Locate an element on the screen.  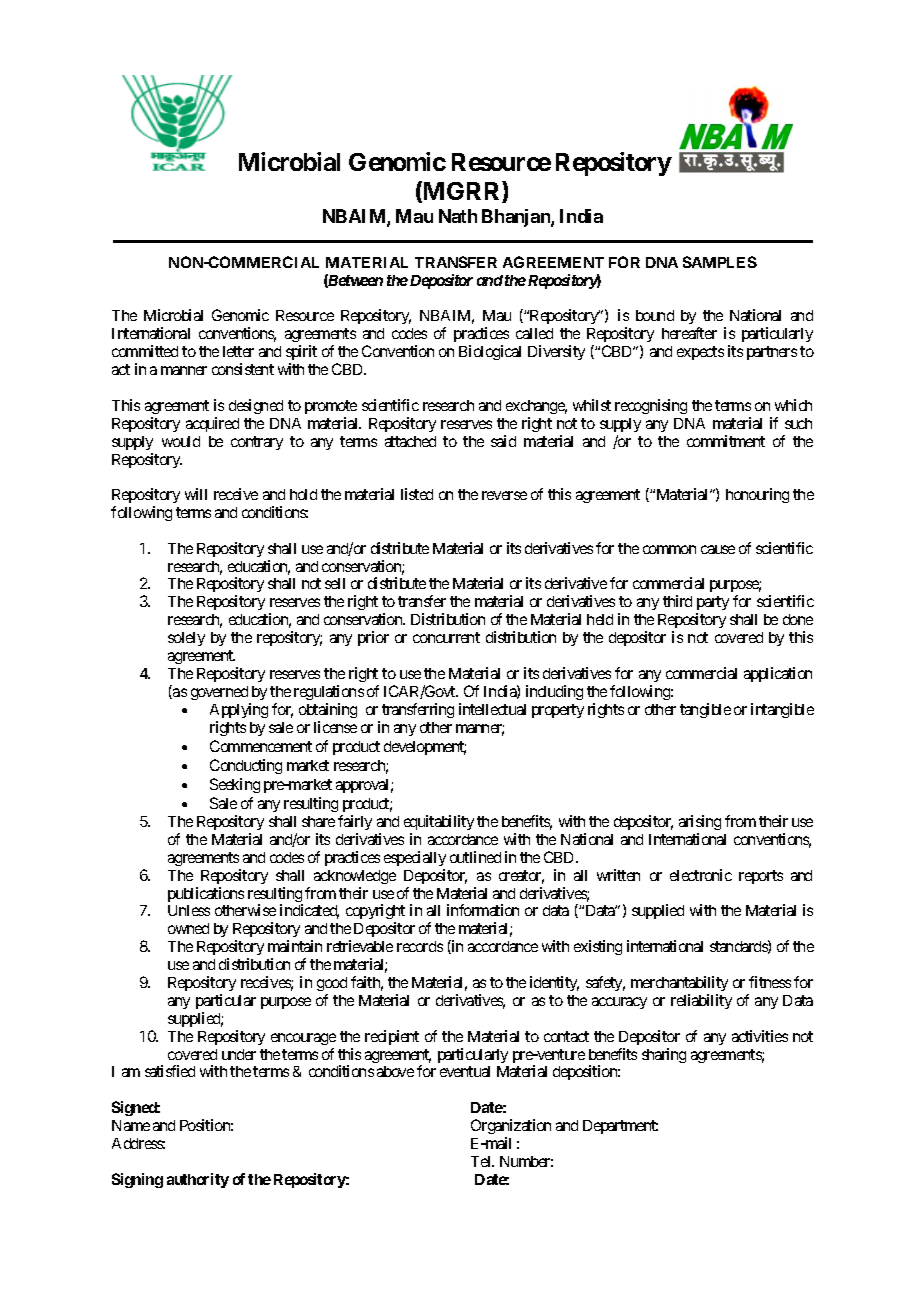
governed is located at coordinates (219, 693).
